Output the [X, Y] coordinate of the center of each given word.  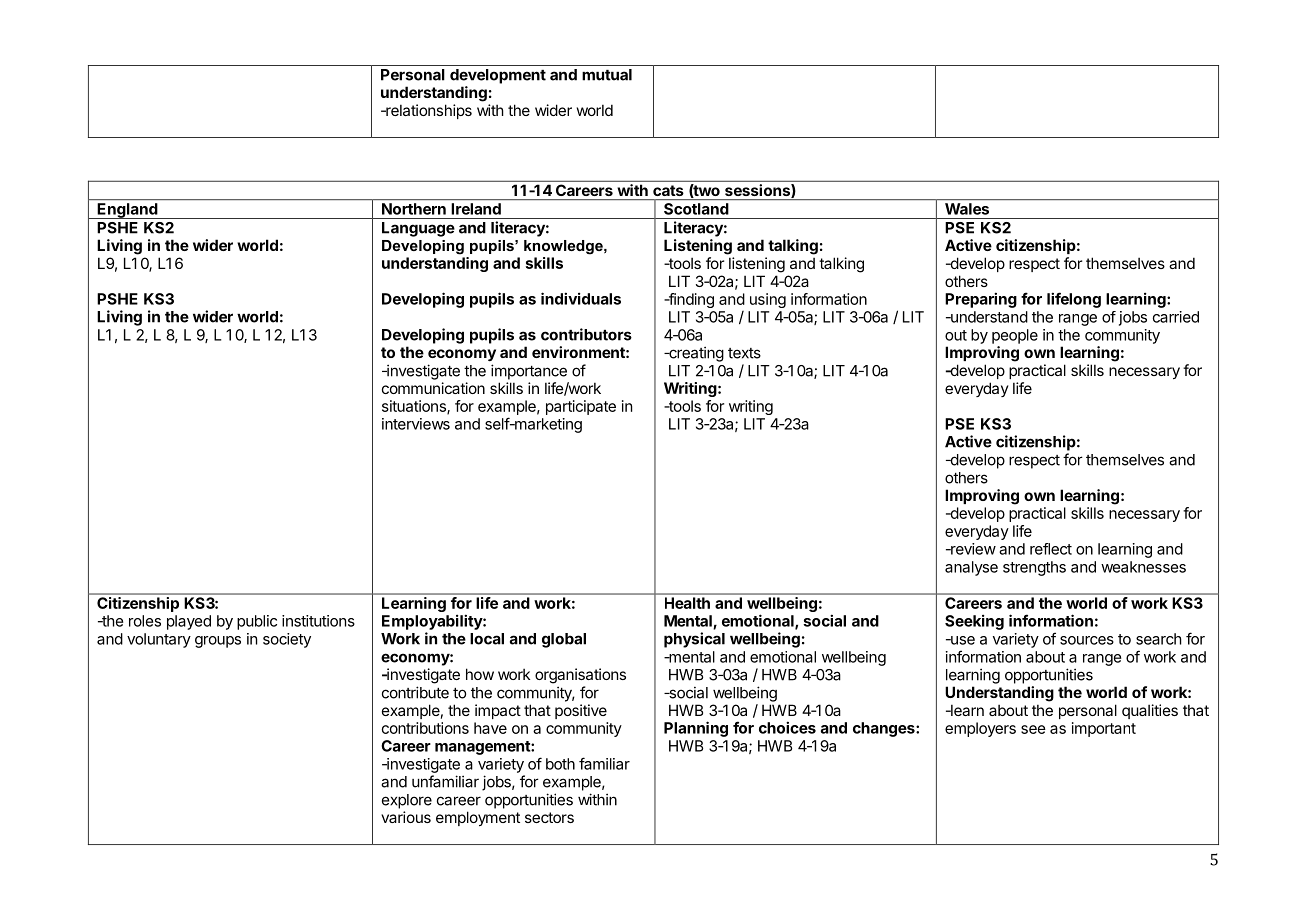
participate [581, 407]
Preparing [981, 300]
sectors [549, 817]
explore [407, 801]
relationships [428, 111]
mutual [607, 75]
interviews [416, 424]
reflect [1051, 549]
